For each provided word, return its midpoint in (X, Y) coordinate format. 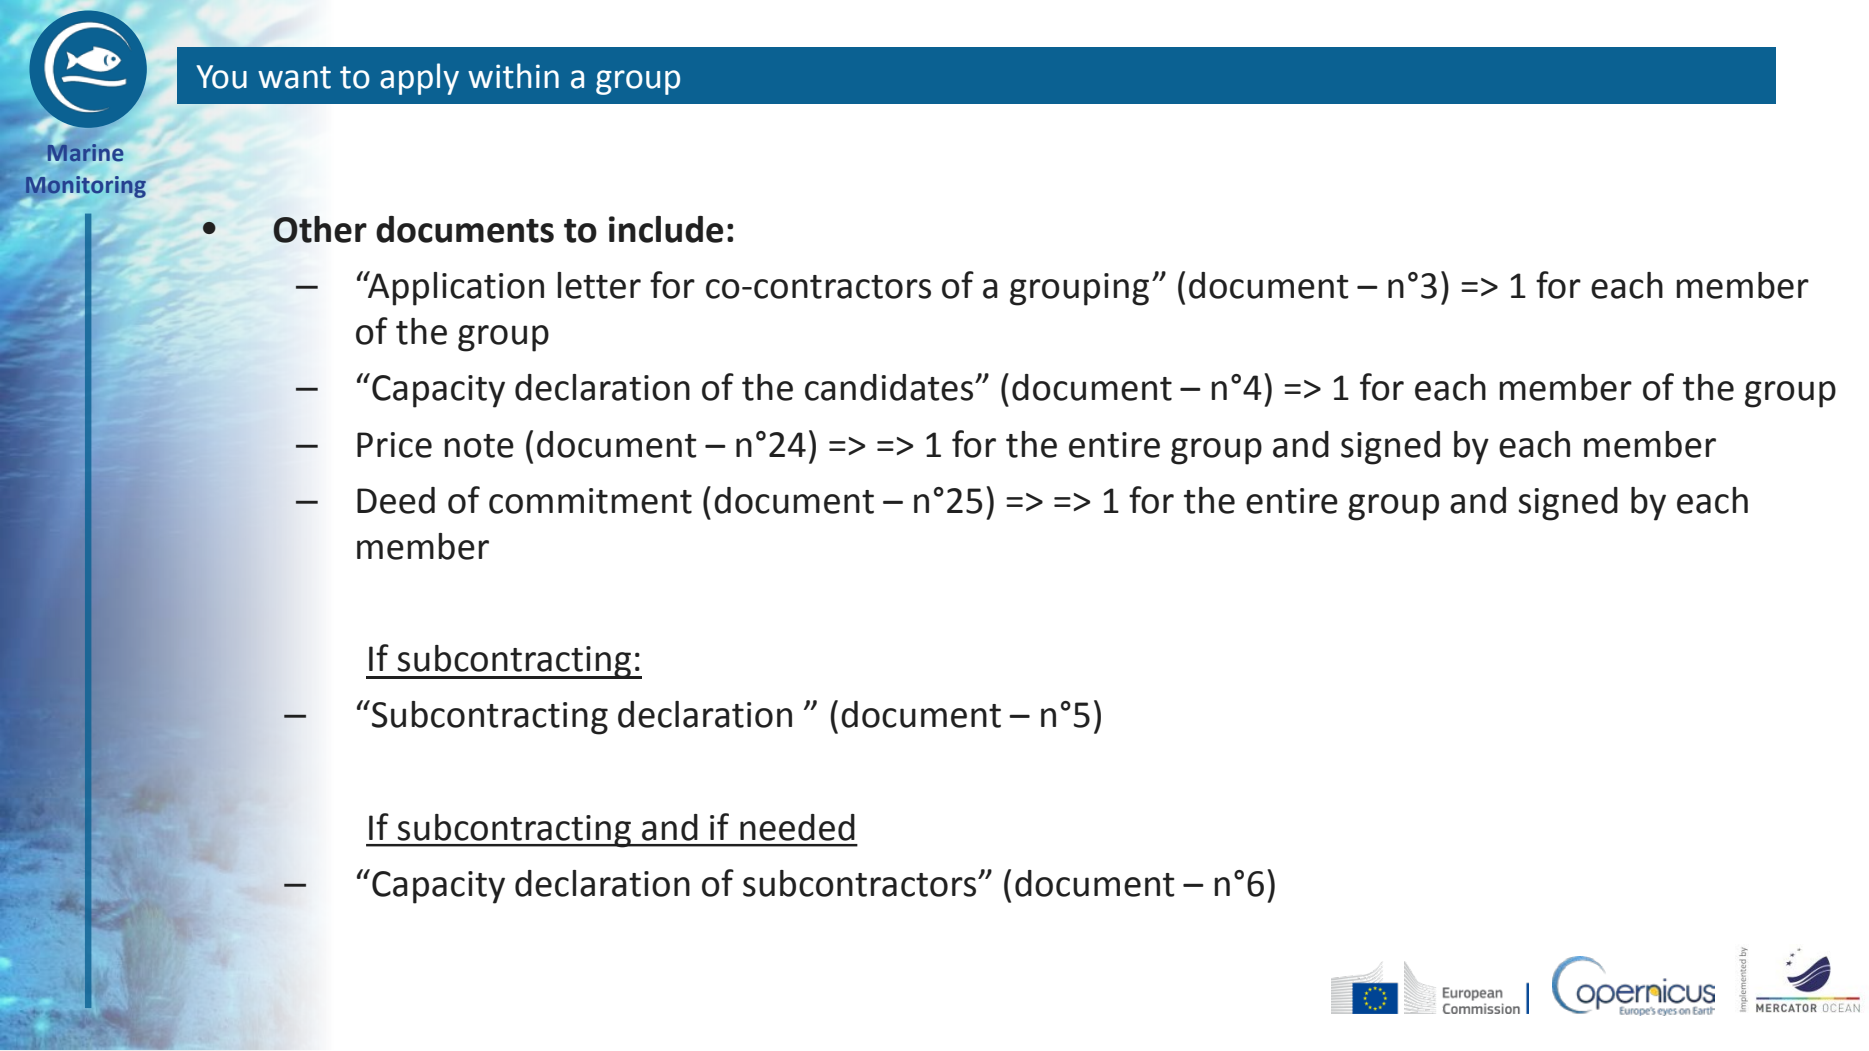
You (221, 77)
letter (599, 285)
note (479, 446)
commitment (590, 501)
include (666, 229)
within (513, 76)
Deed (396, 500)
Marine (85, 152)
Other (320, 229)
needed (797, 827)
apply (419, 79)
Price (394, 445)
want (294, 77)
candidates (890, 387)
